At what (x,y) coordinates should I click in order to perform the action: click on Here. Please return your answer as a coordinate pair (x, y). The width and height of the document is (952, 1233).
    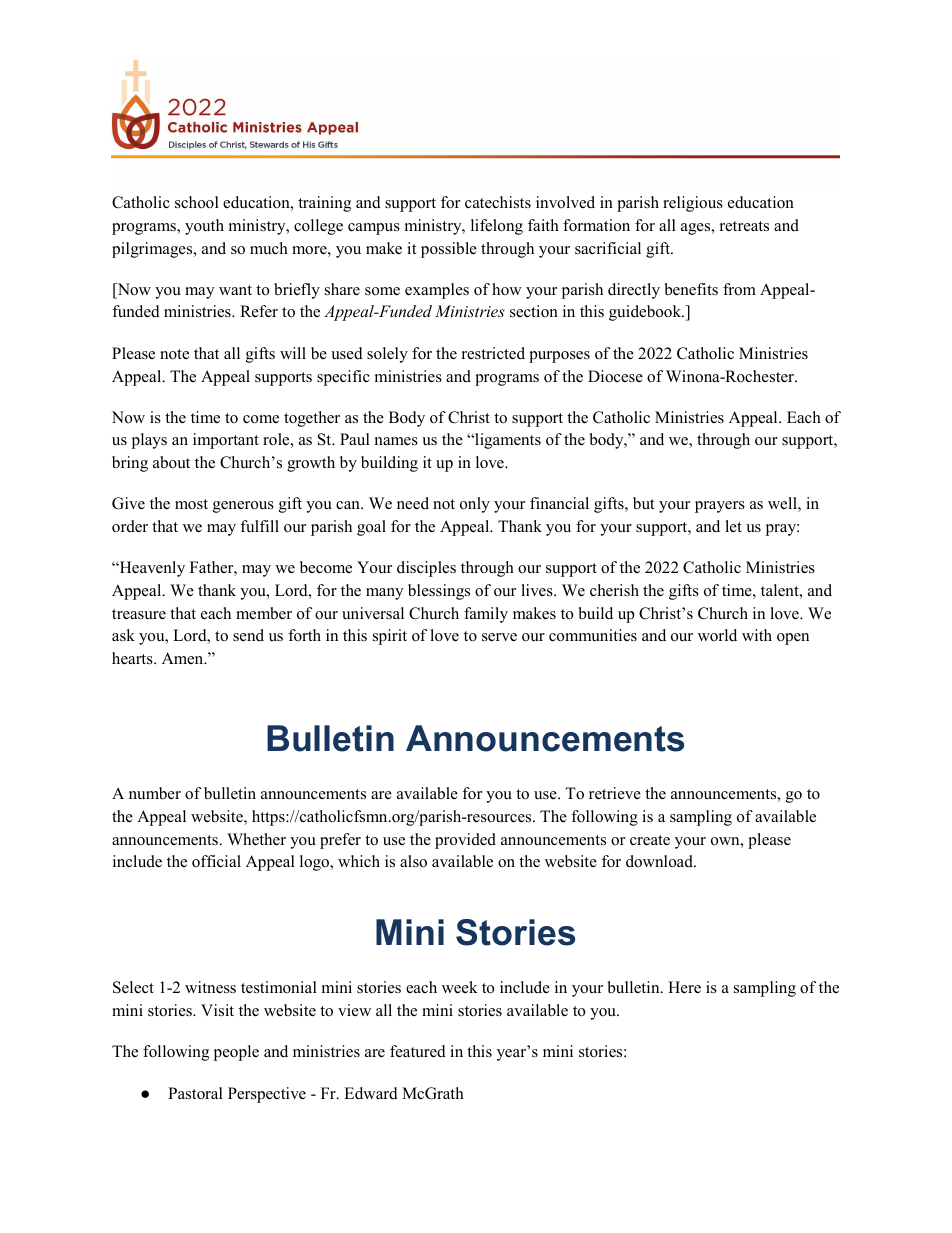
    Looking at the image, I should click on (684, 987).
